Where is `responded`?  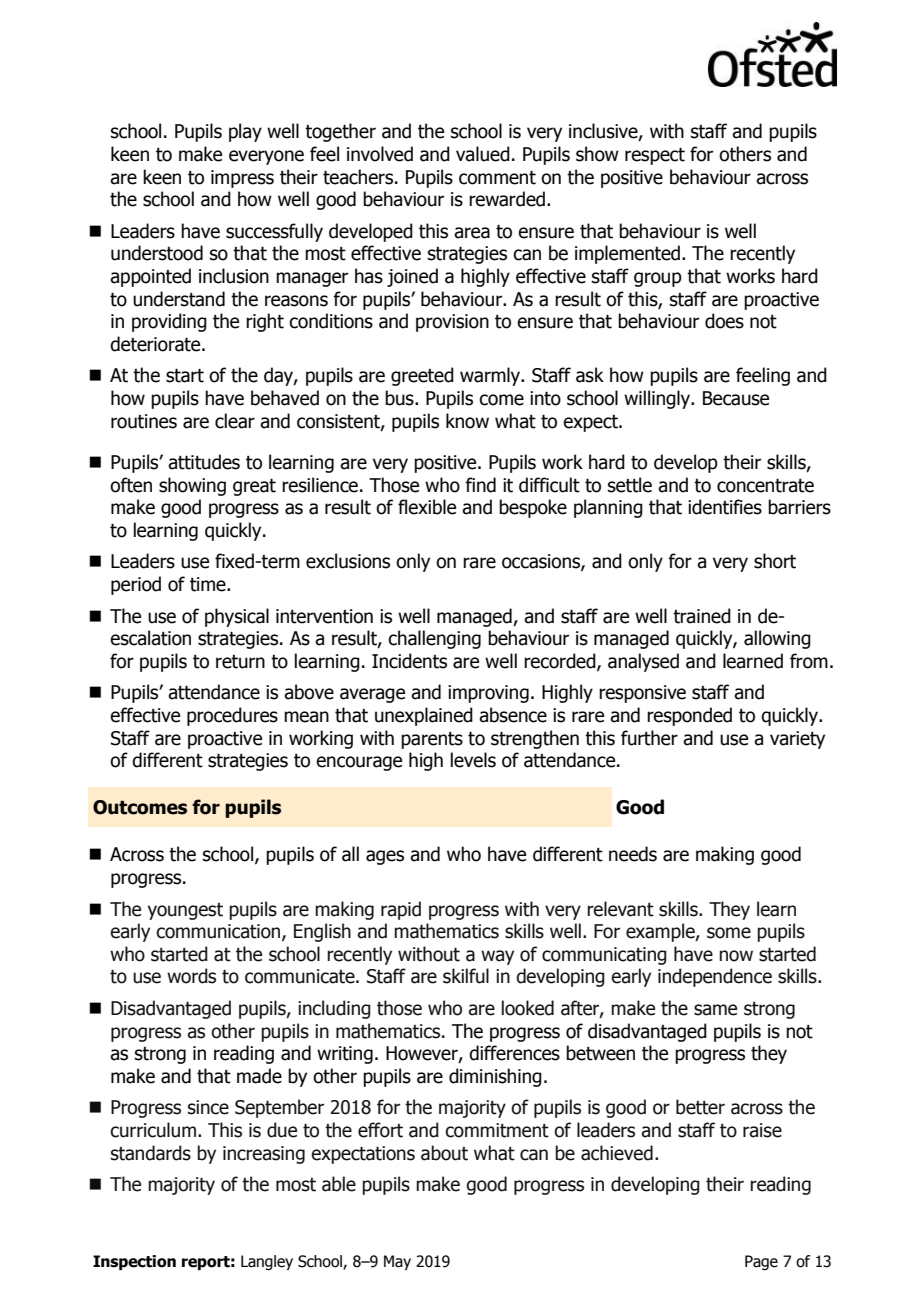 responded is located at coordinates (689, 716).
